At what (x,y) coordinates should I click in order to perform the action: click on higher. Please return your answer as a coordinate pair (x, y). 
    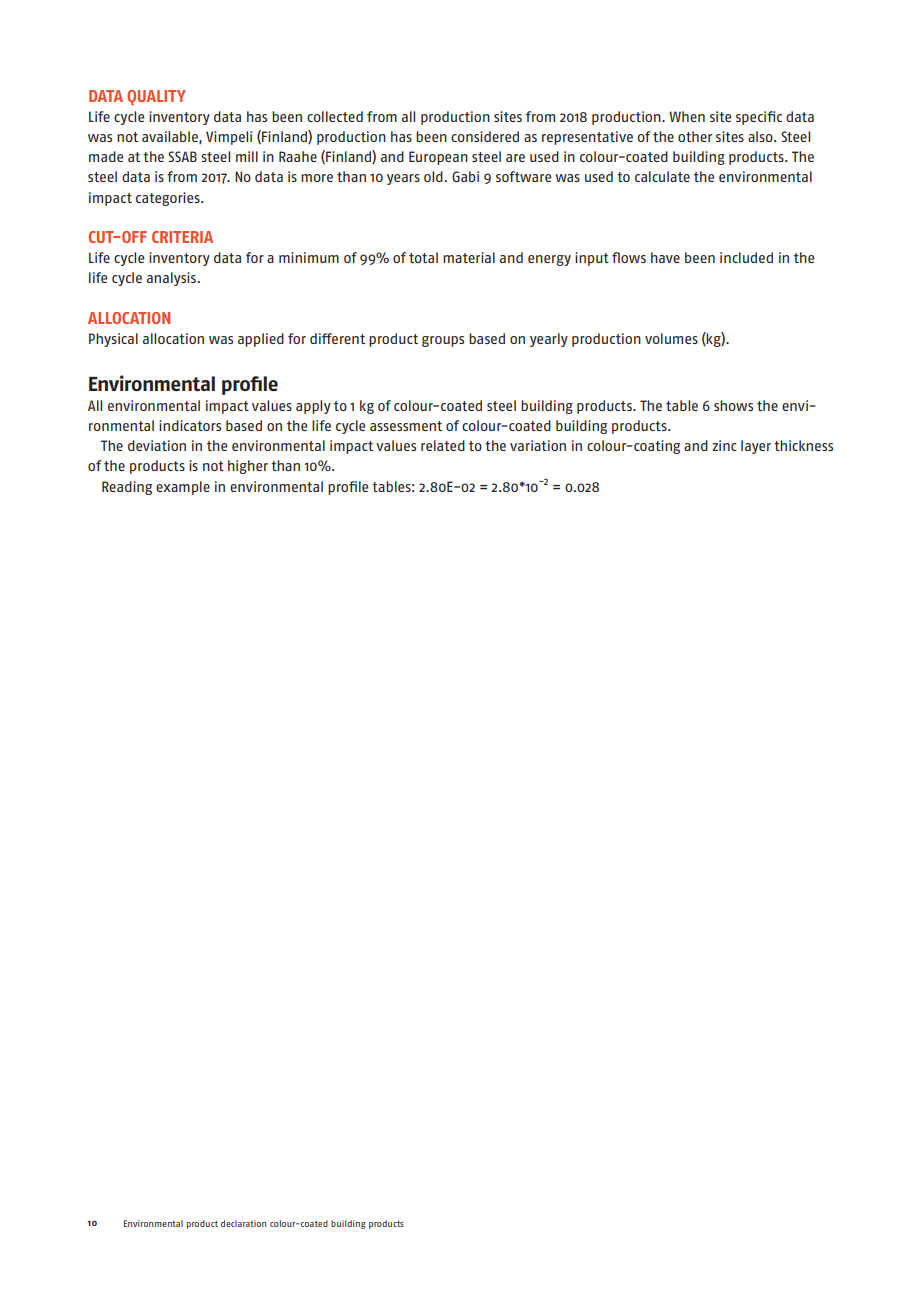
    Looking at the image, I should click on (248, 467).
